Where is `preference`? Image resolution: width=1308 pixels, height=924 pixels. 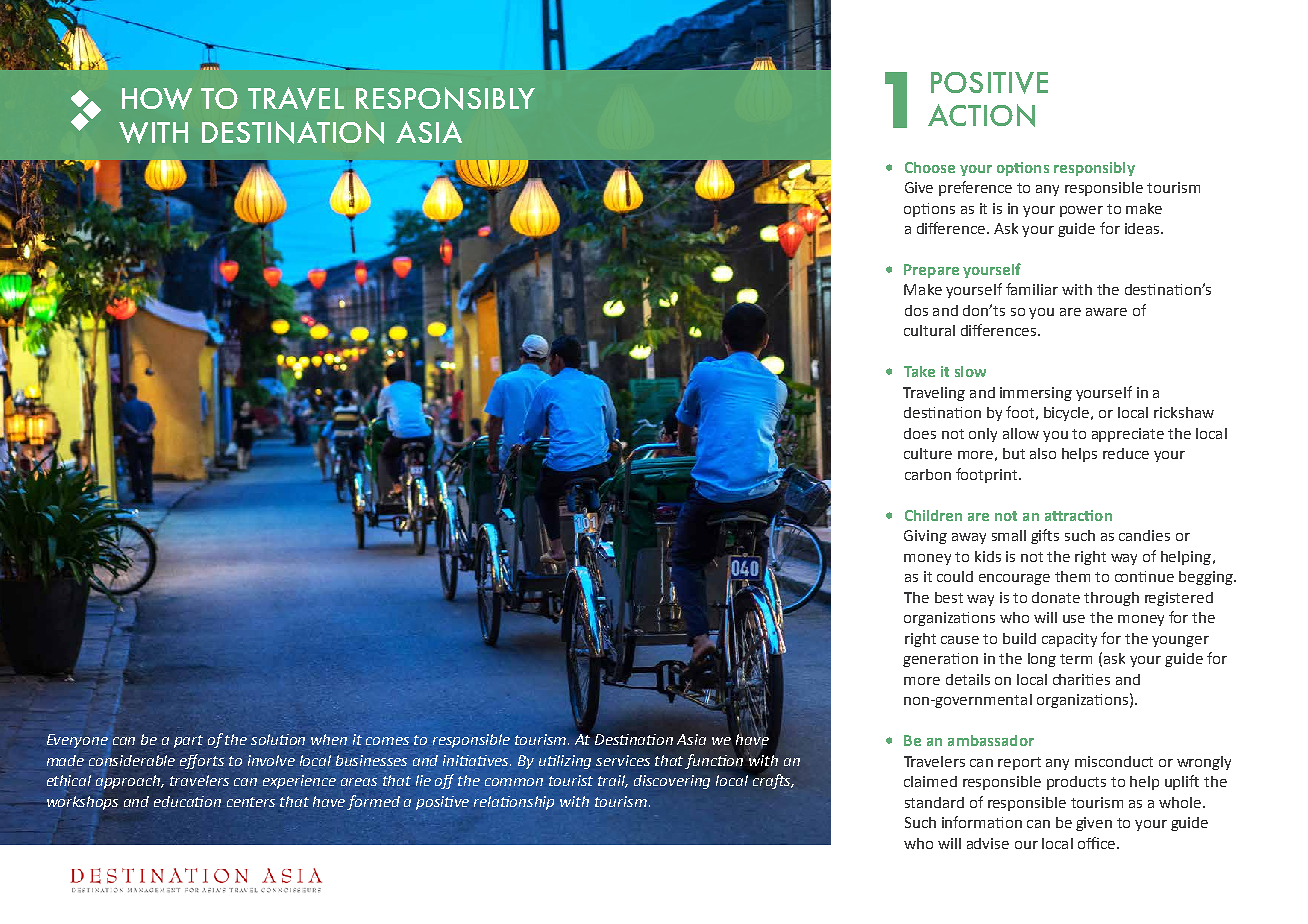
preference is located at coordinates (975, 188).
